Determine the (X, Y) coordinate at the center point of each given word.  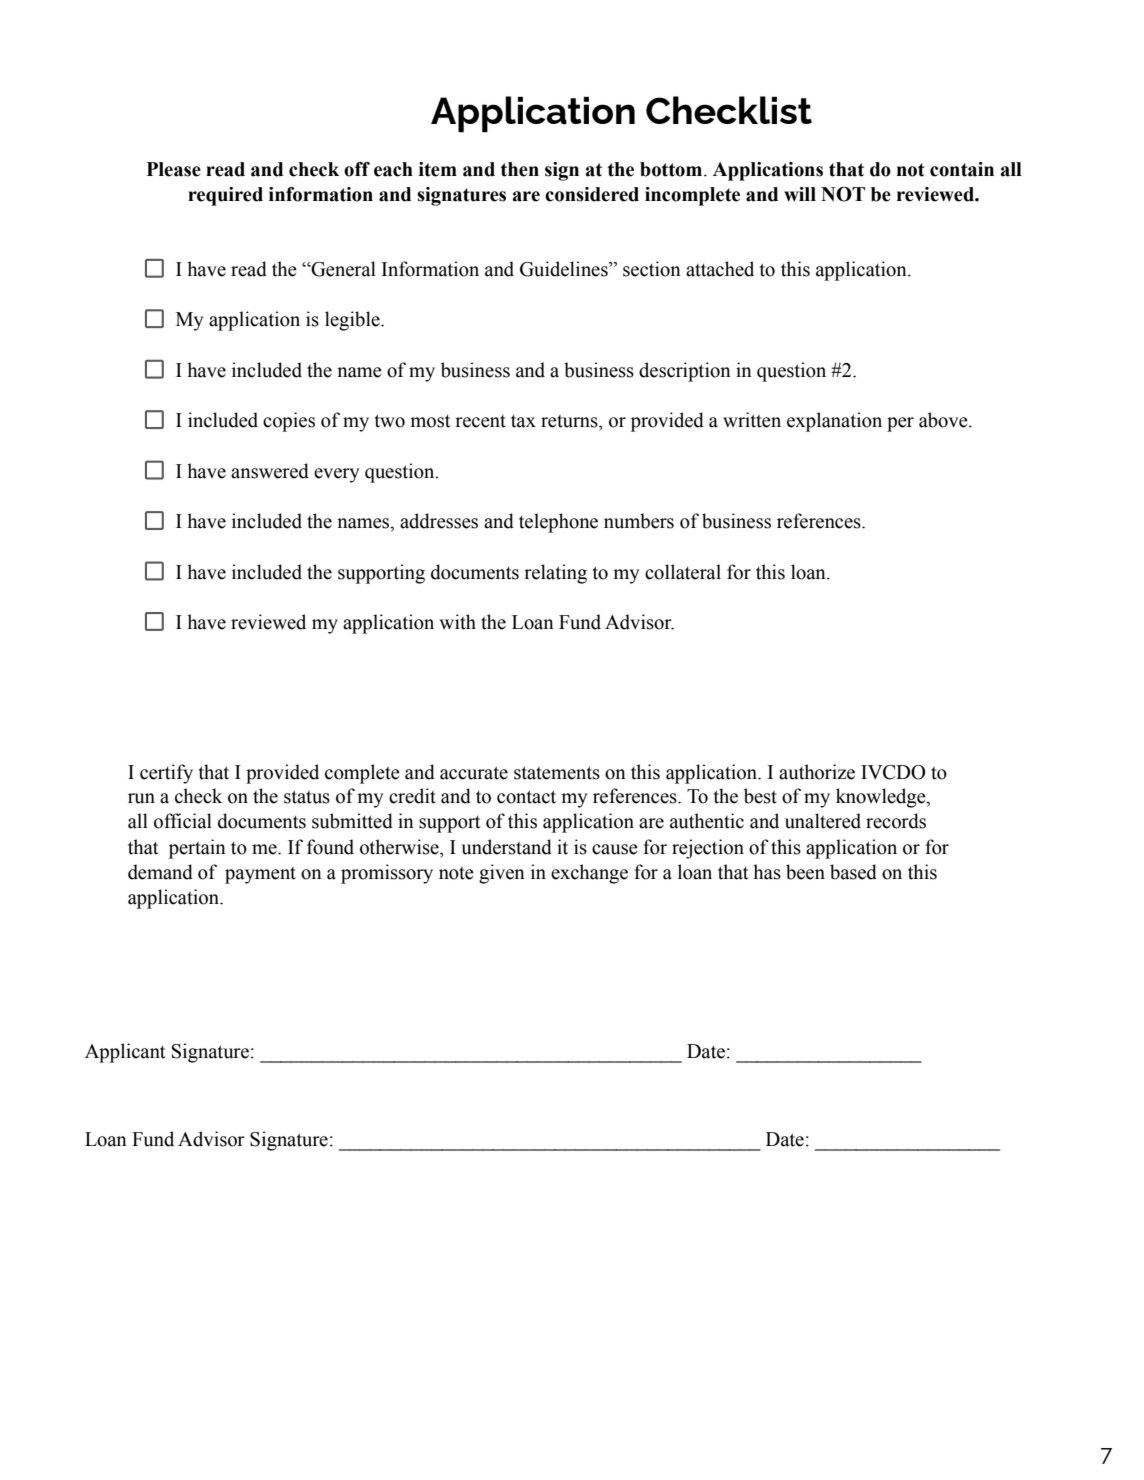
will (800, 194)
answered (270, 471)
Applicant (125, 1053)
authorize (817, 772)
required (225, 196)
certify (166, 774)
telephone (558, 523)
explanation (834, 422)
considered (592, 194)
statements (557, 773)
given (502, 874)
